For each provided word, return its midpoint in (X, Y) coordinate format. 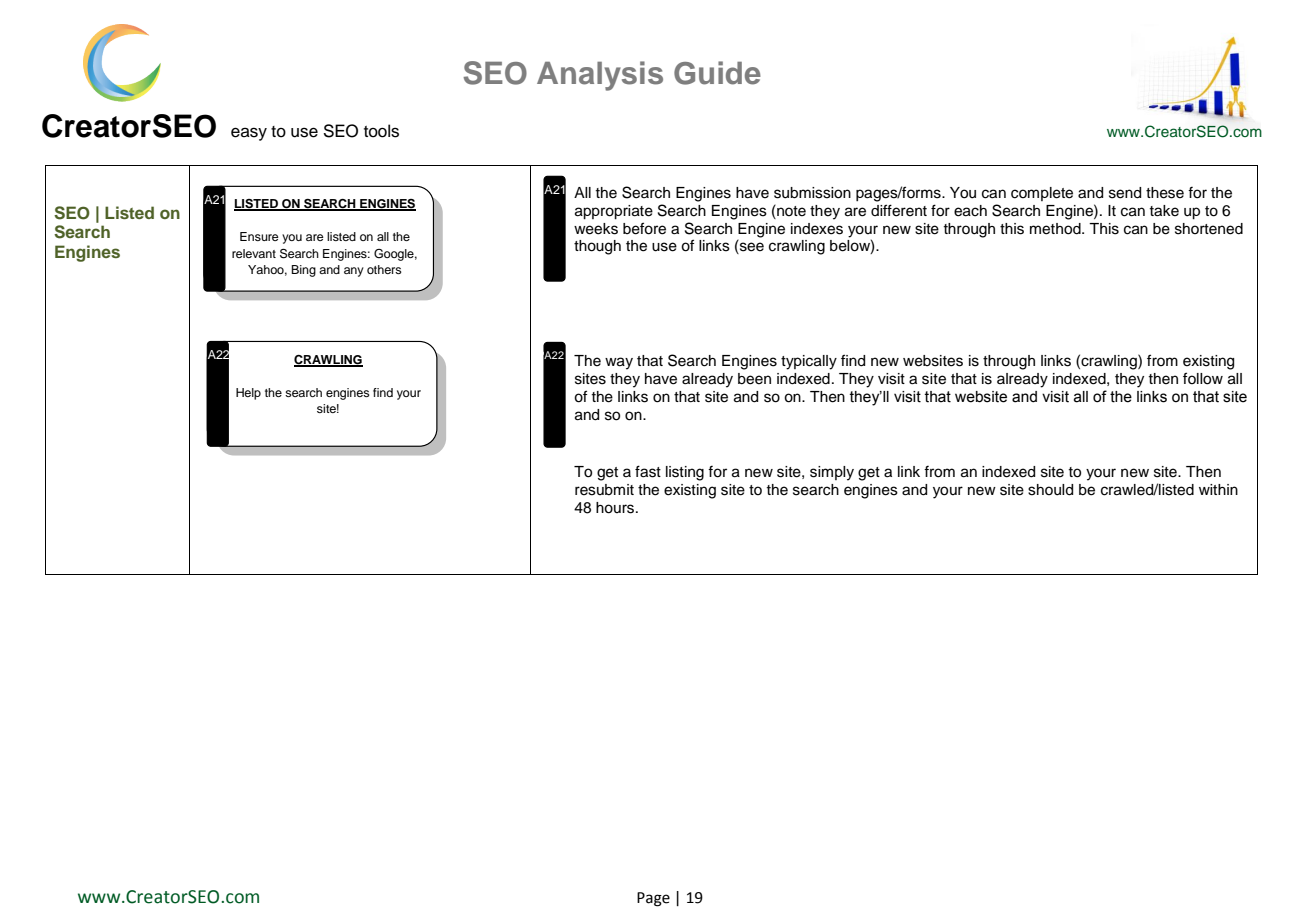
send (1125, 193)
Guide (717, 73)
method (1056, 229)
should (1050, 490)
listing (685, 473)
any (354, 272)
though (597, 247)
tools (381, 131)
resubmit (604, 490)
